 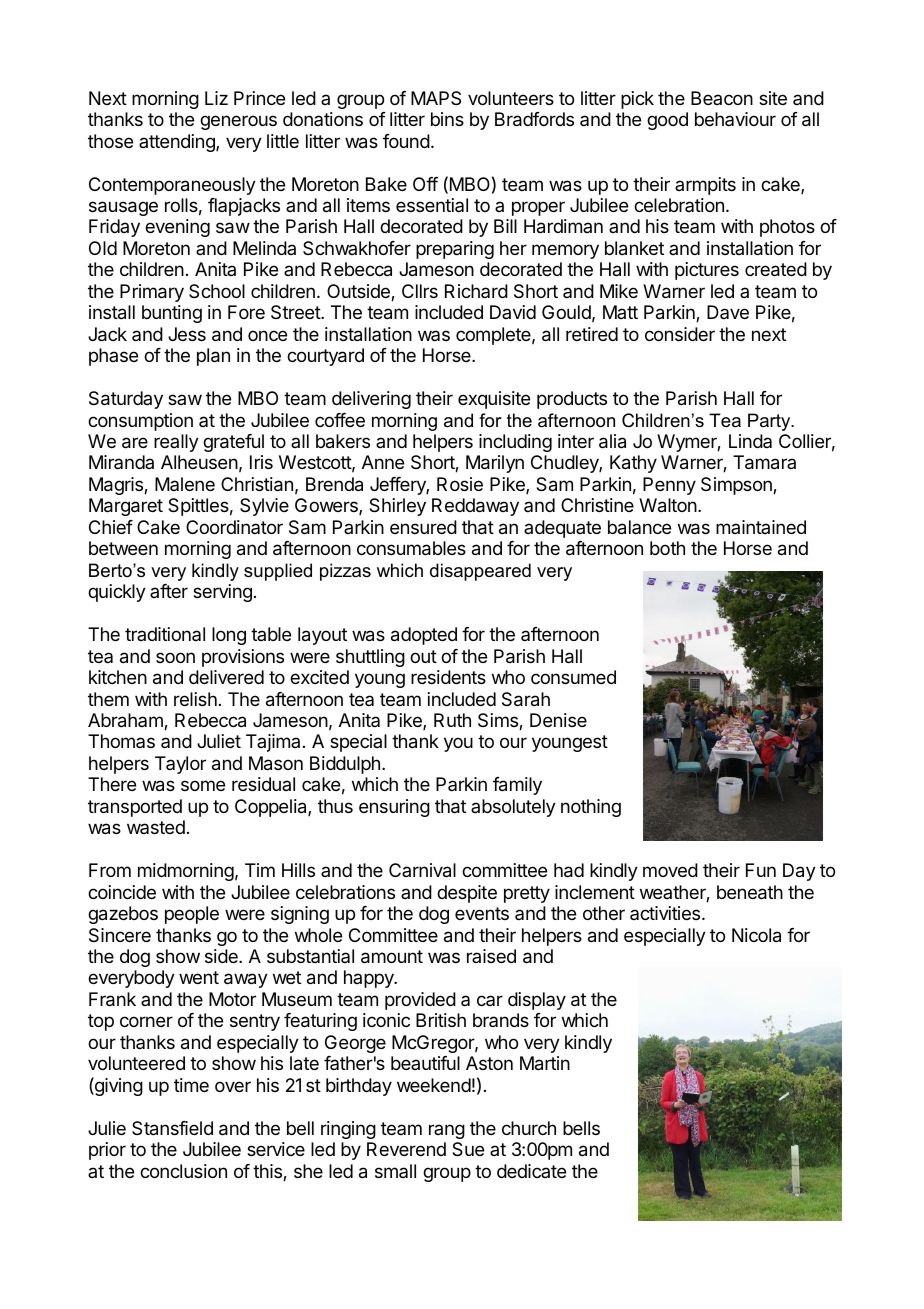 I want to click on adopted, so click(x=424, y=636).
